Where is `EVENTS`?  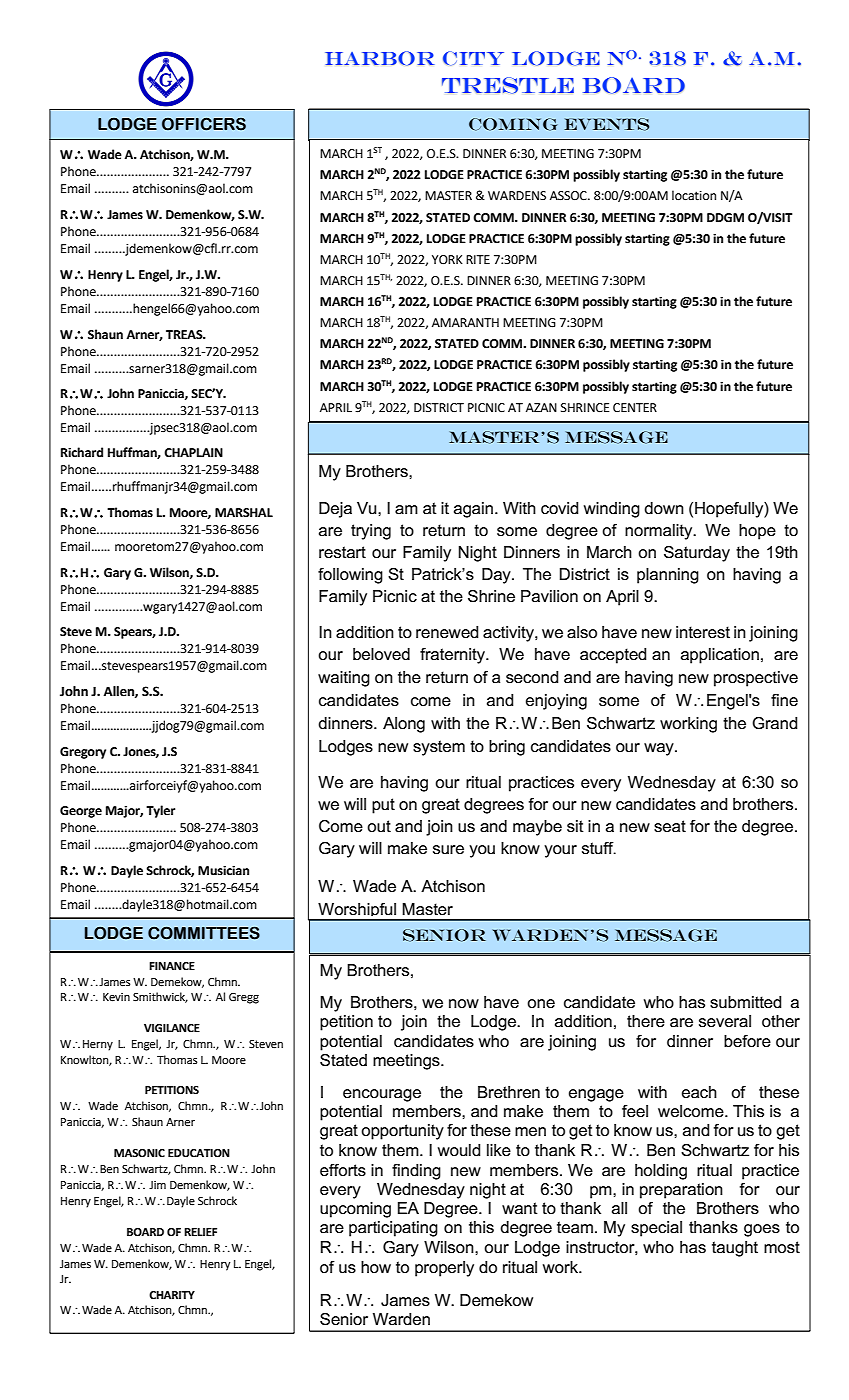 EVENTS is located at coordinates (606, 124).
